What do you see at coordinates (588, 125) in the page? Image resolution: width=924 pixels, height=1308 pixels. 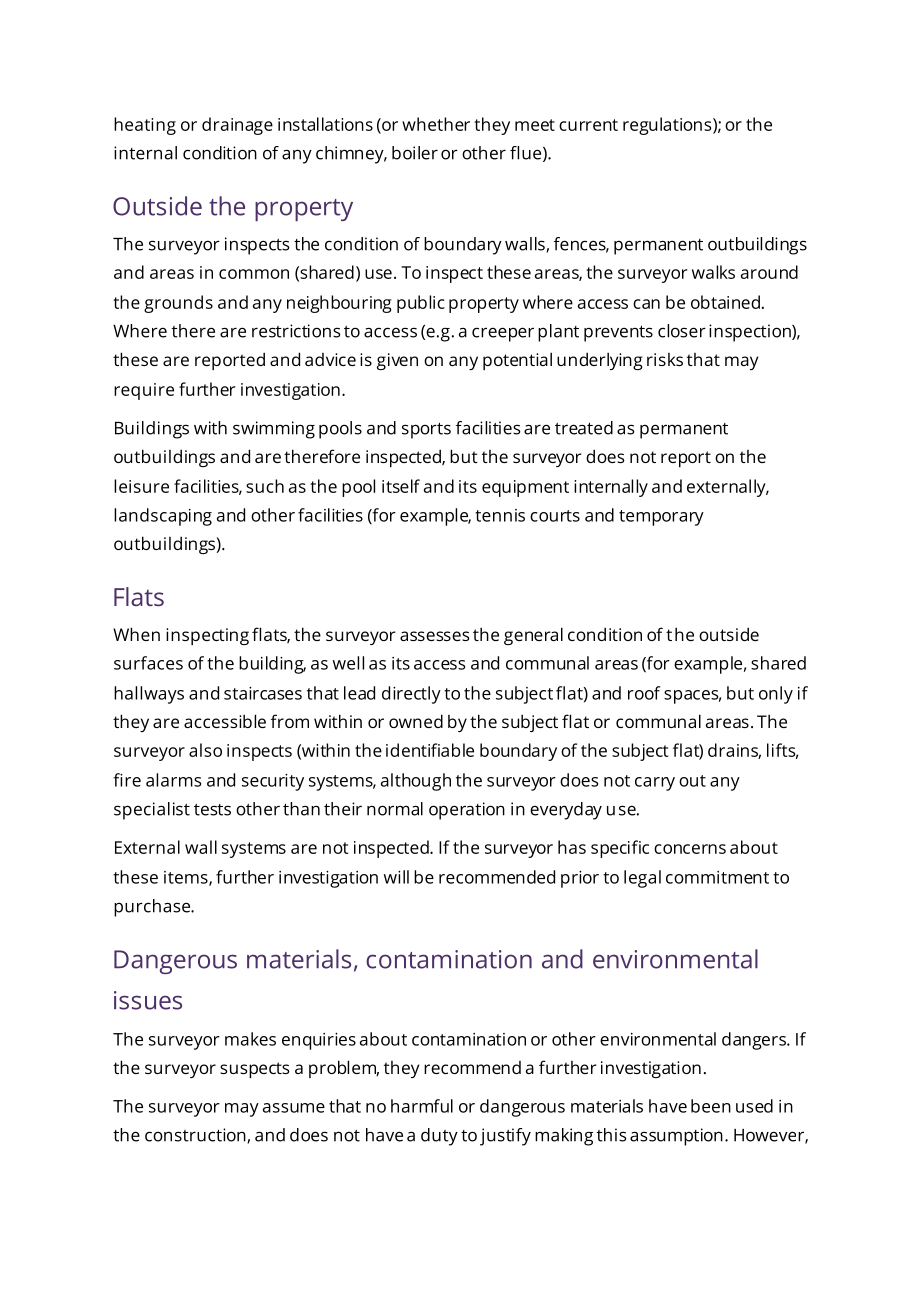 I see `current` at bounding box center [588, 125].
